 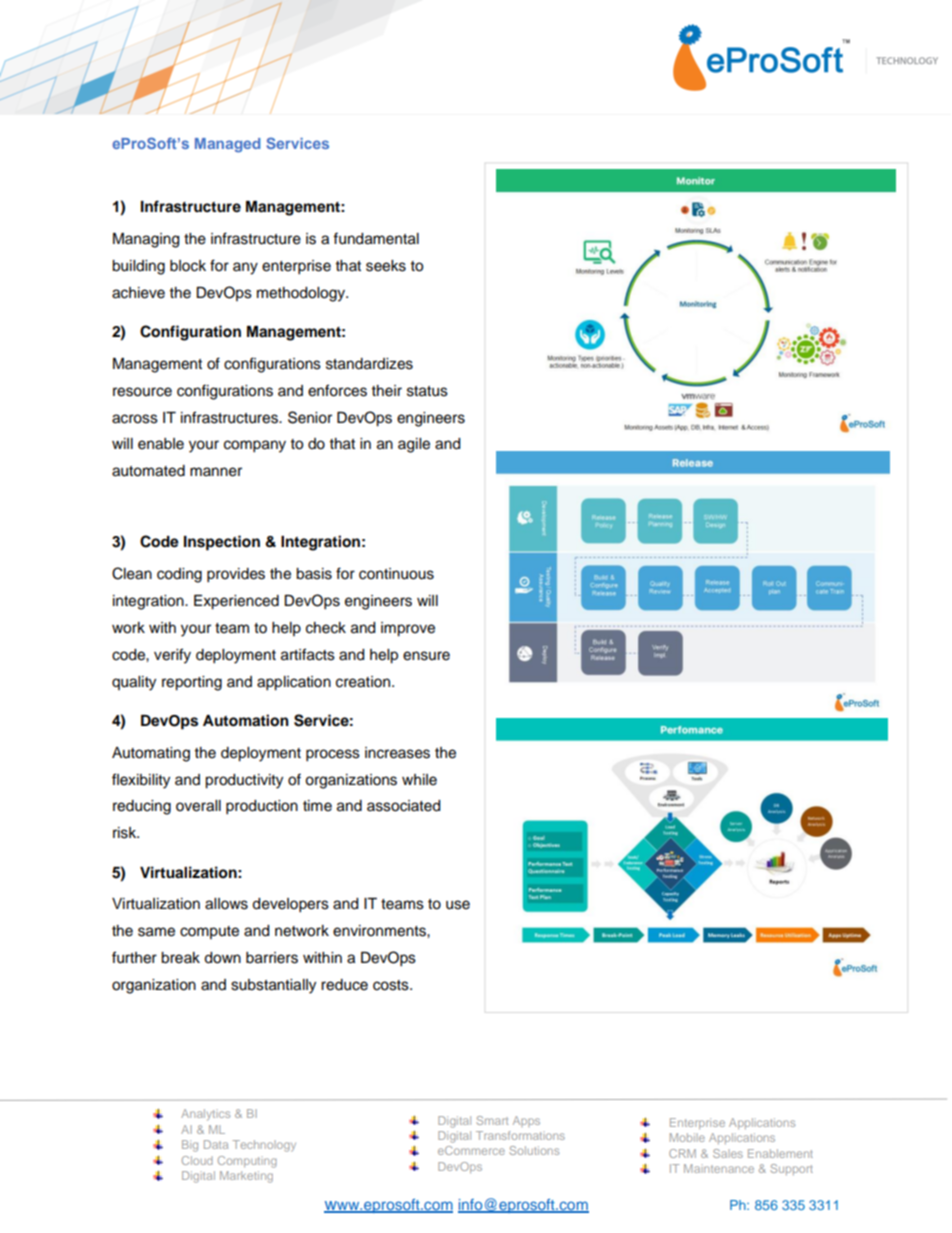 I want to click on seeks, so click(x=386, y=266).
